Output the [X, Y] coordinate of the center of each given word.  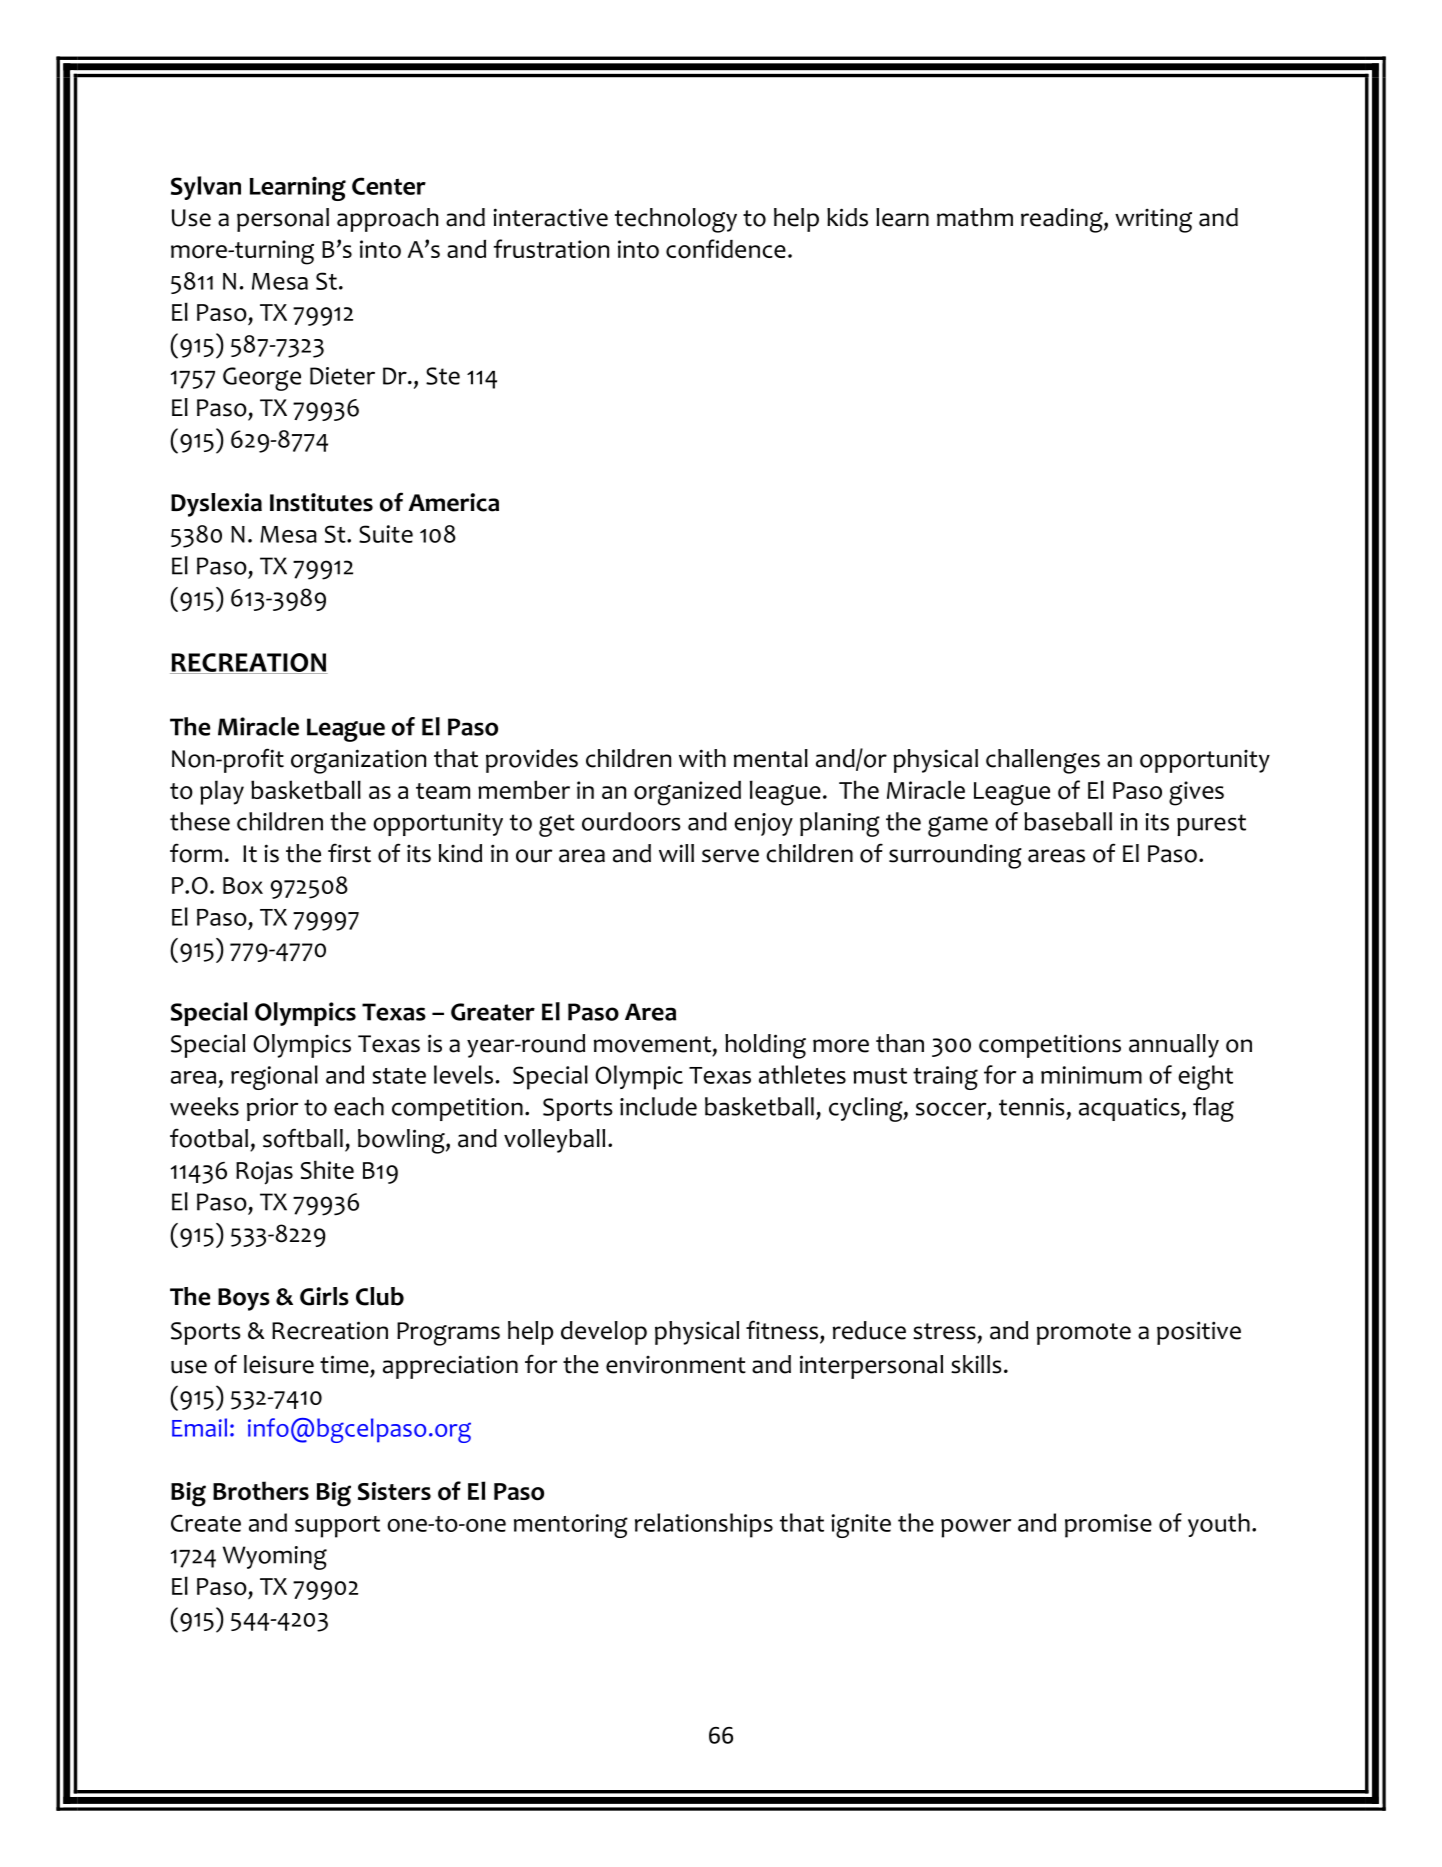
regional [274, 1077]
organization [358, 761]
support [337, 1527]
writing [1153, 221]
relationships [704, 1525]
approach [387, 220]
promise [1108, 1526]
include [658, 1106]
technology [676, 220]
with [702, 758]
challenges [1043, 761]
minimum [1091, 1075]
